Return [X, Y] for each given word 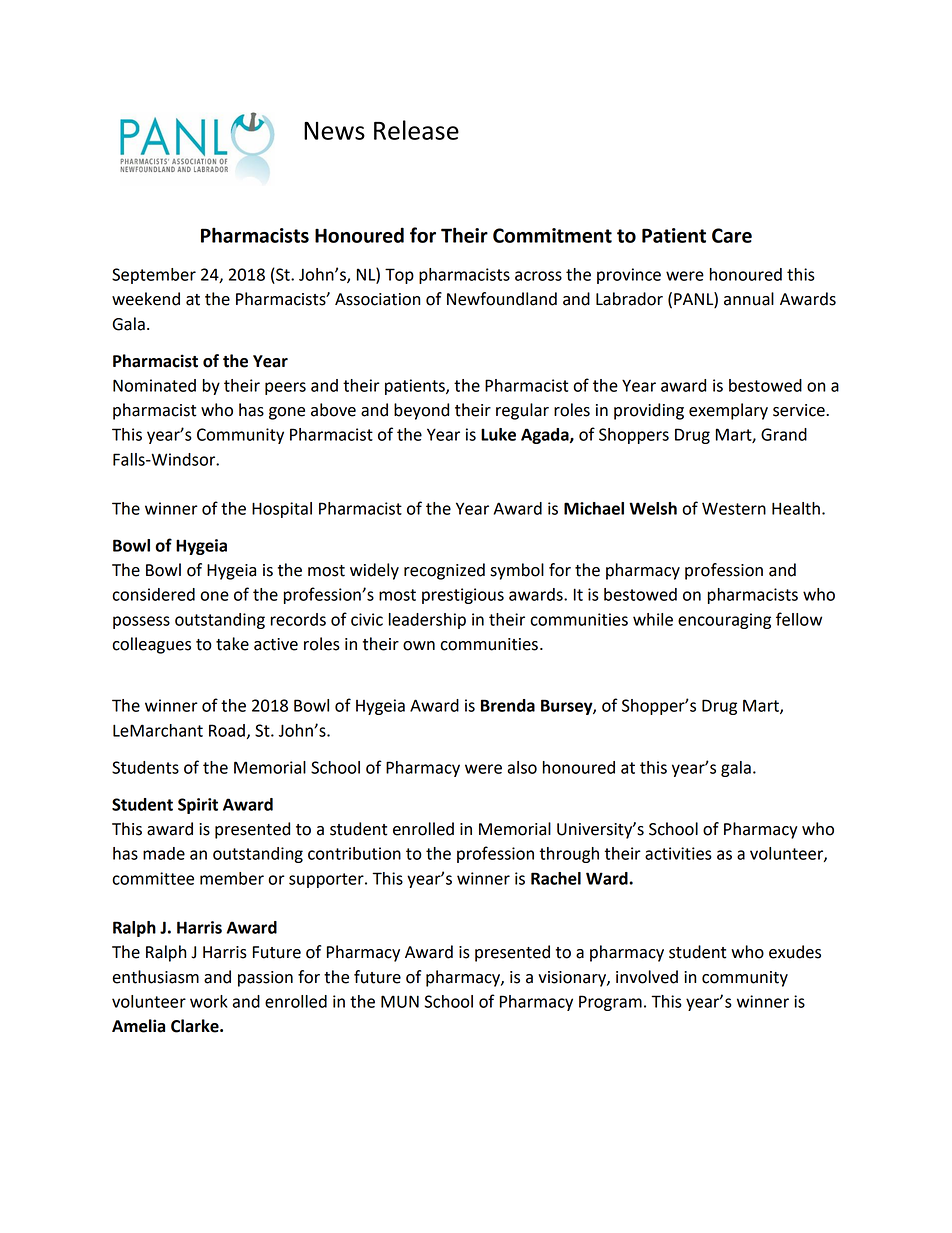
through [569, 855]
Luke [498, 434]
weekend [146, 299]
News [334, 131]
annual [749, 299]
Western [734, 509]
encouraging [724, 621]
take [232, 644]
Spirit [198, 806]
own [419, 646]
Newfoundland [502, 299]
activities [678, 853]
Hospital [282, 510]
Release [416, 130]
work [209, 1001]
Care [732, 235]
